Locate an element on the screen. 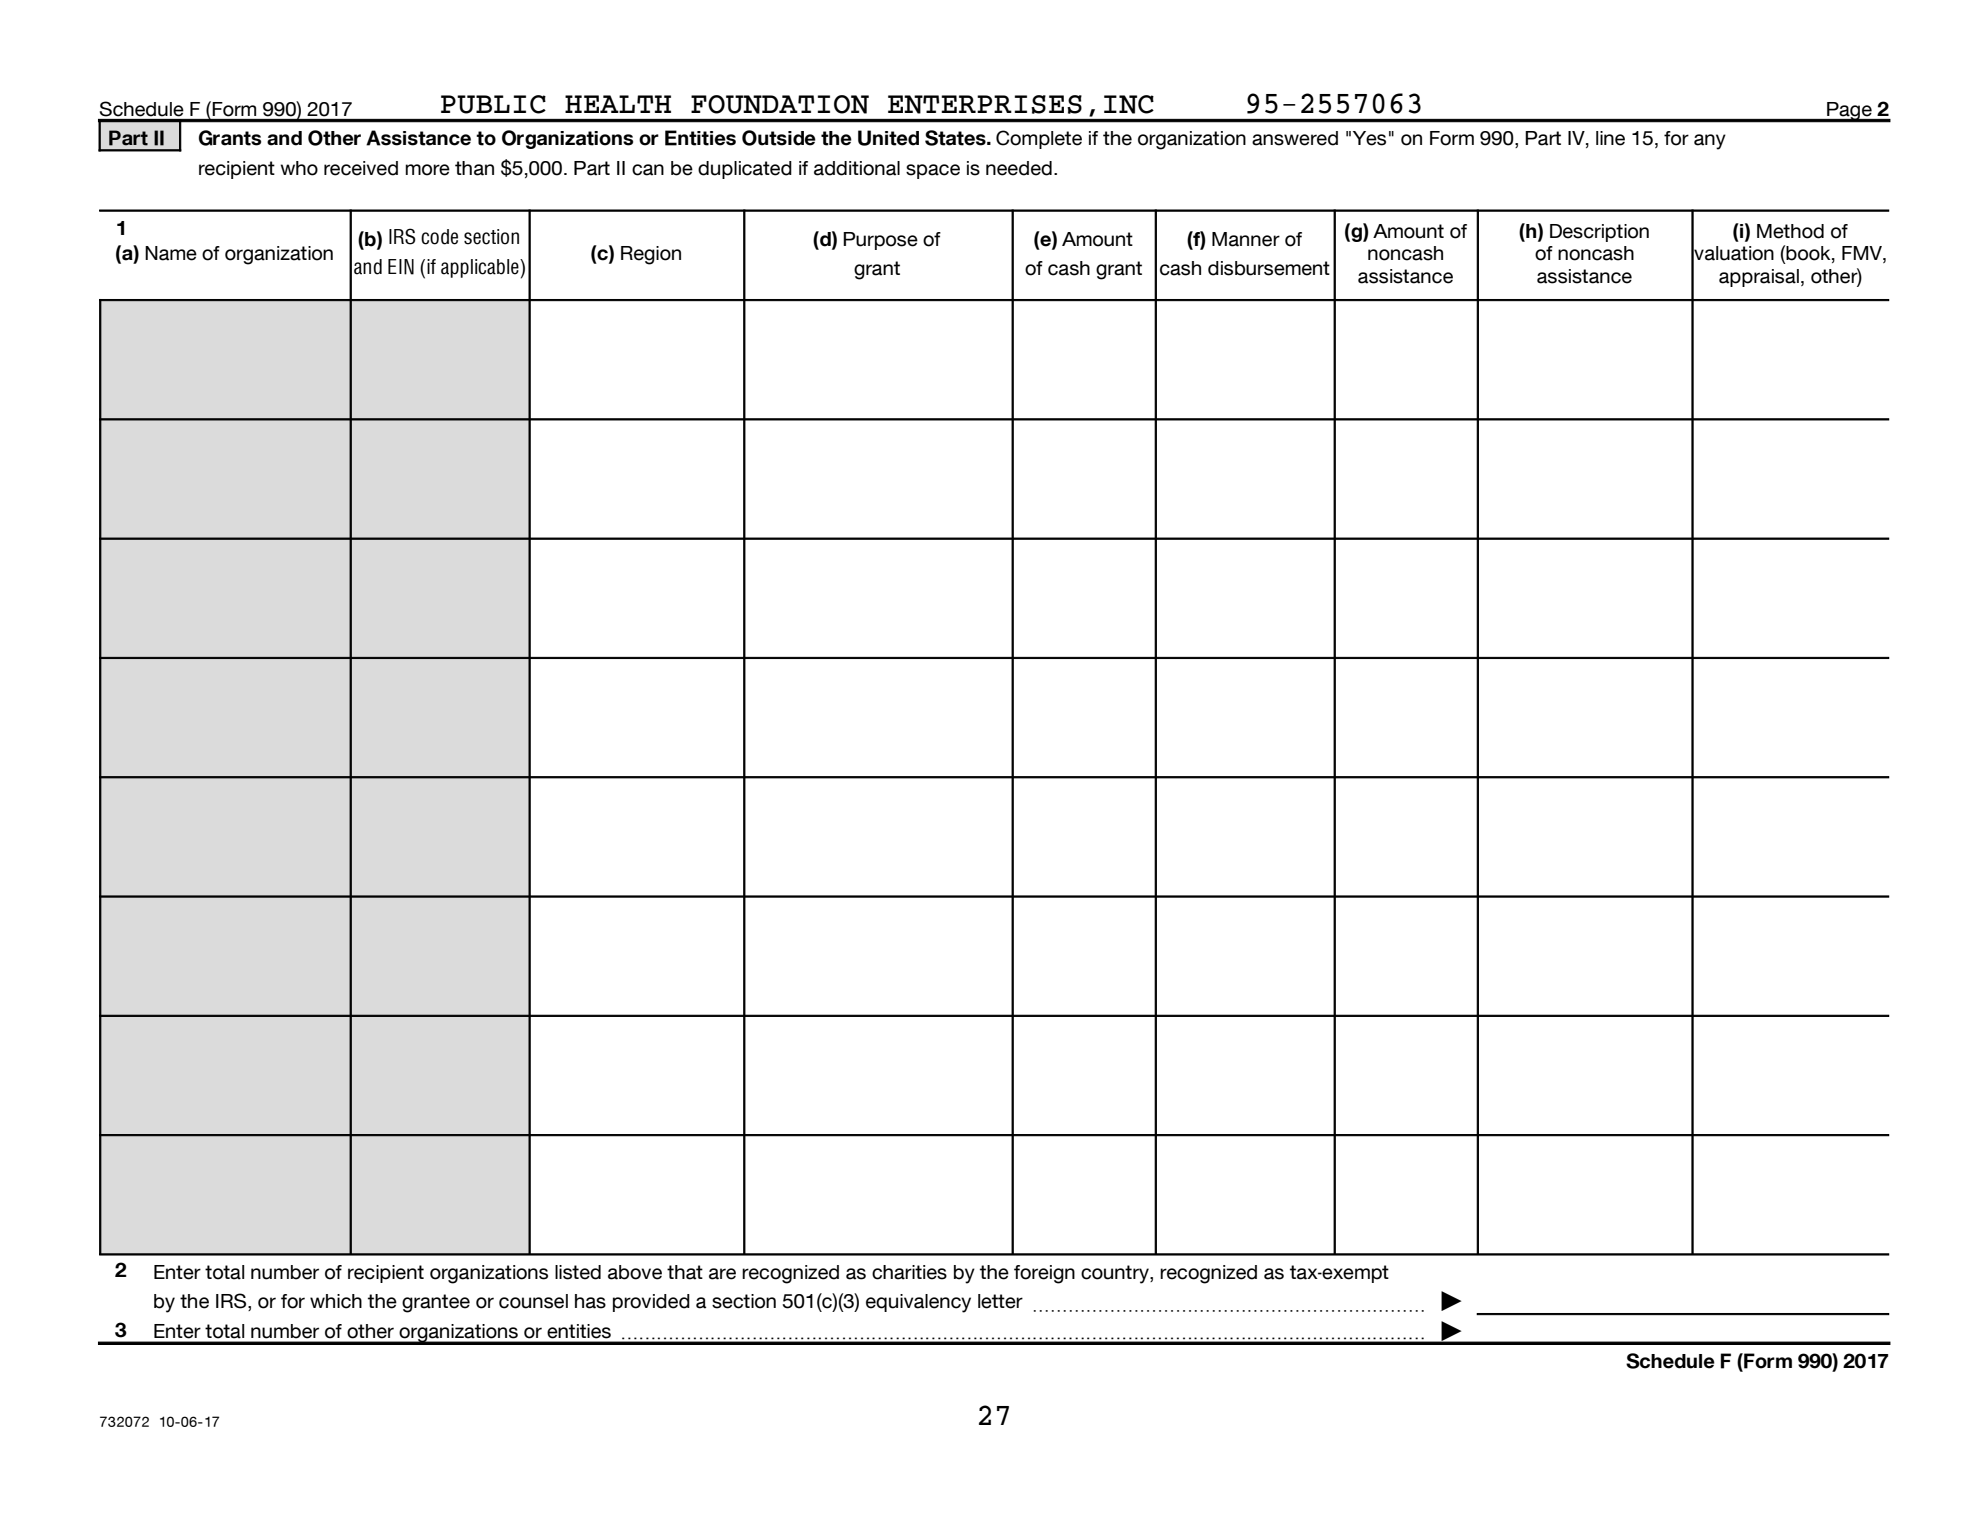 The width and height of the screenshot is (1968, 1521). country is located at coordinates (1116, 1274).
